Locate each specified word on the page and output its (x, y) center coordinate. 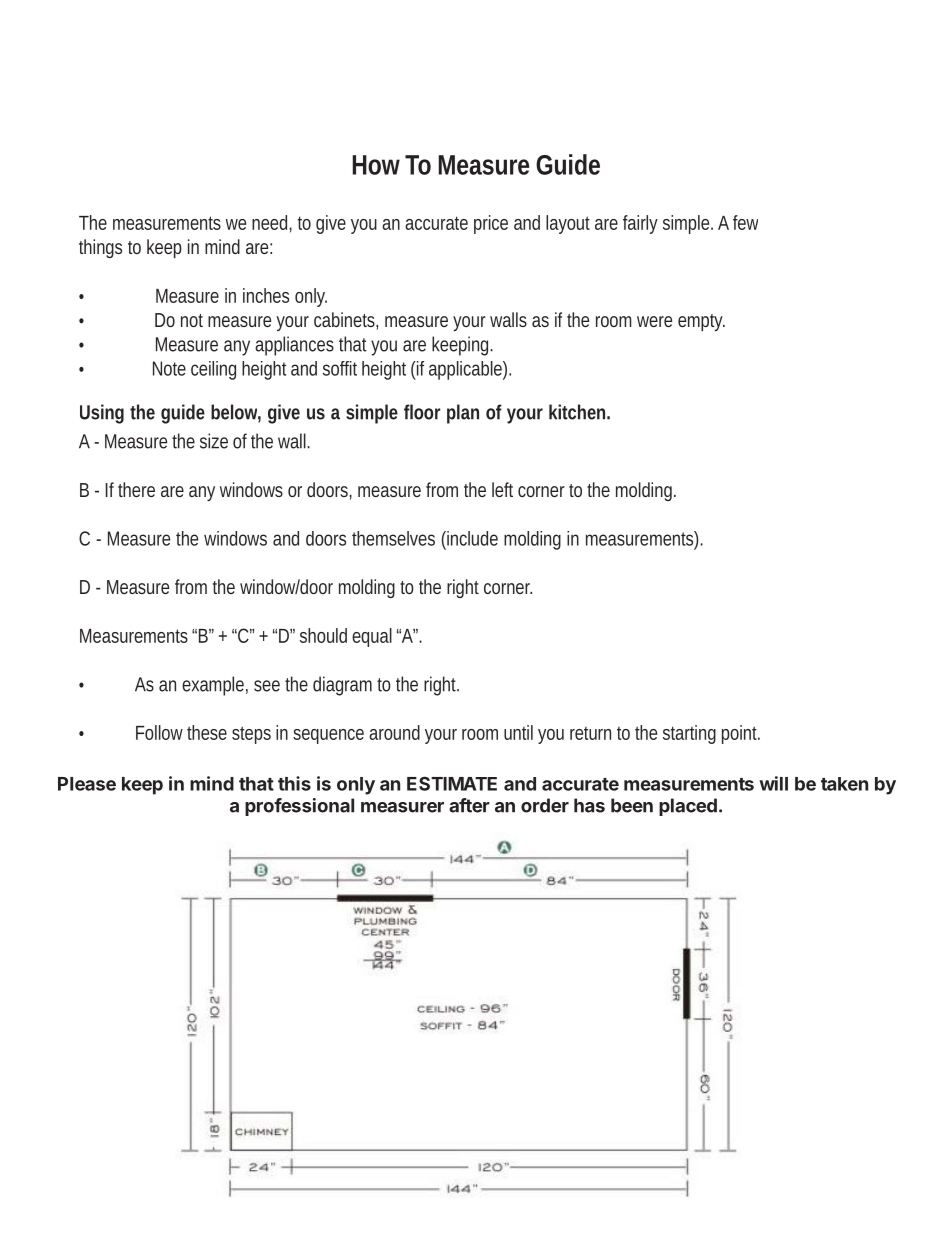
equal (372, 637)
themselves (393, 538)
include (471, 538)
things (100, 248)
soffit (340, 368)
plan (463, 414)
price (491, 224)
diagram (342, 686)
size (214, 441)
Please (87, 784)
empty (701, 322)
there (136, 489)
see (267, 686)
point (741, 734)
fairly (640, 224)
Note (169, 368)
